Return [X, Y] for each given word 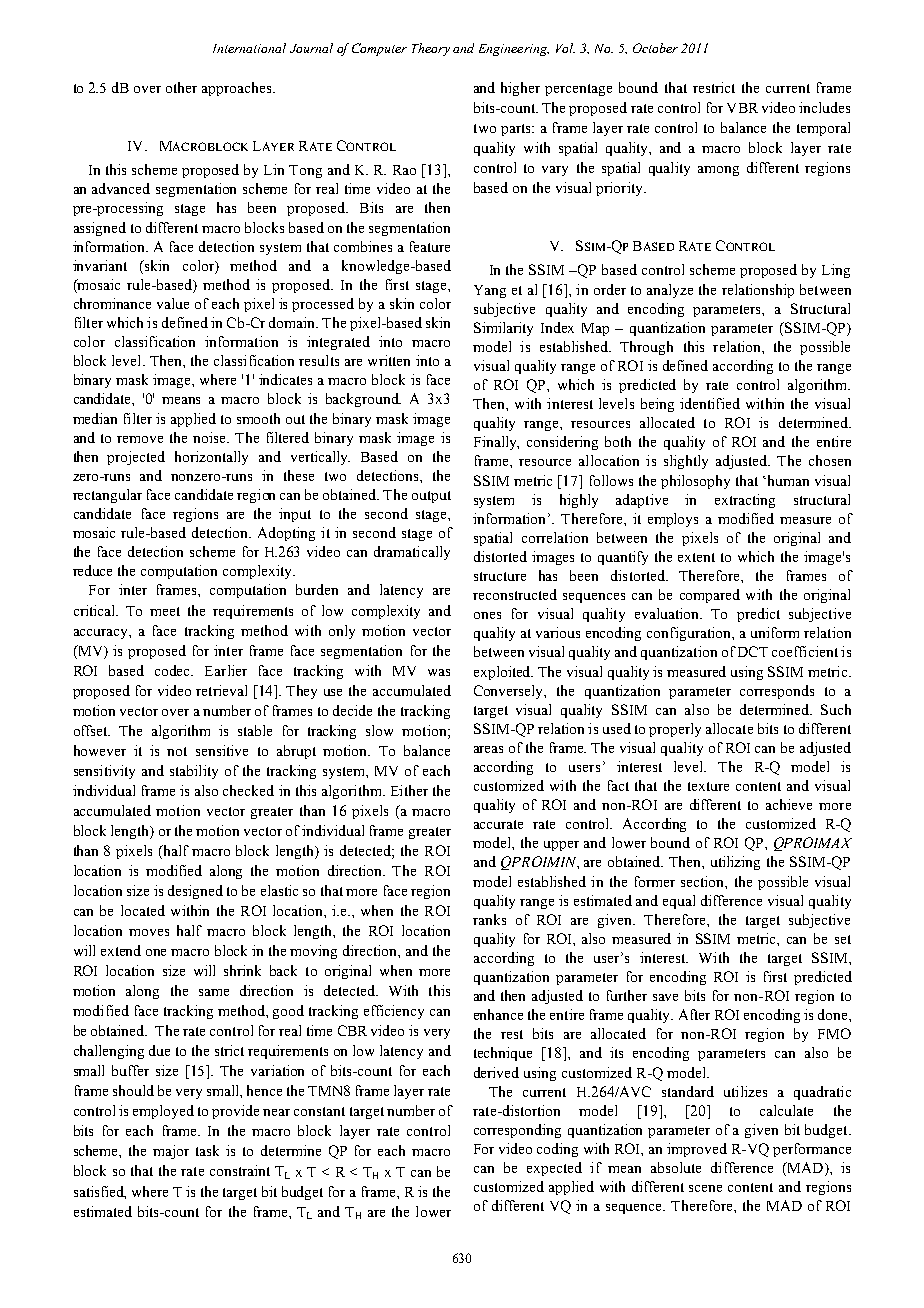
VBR [742, 108]
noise [210, 437]
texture [708, 786]
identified [710, 403]
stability [194, 772]
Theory [431, 49]
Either [409, 790]
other [181, 87]
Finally [496, 443]
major [171, 1152]
